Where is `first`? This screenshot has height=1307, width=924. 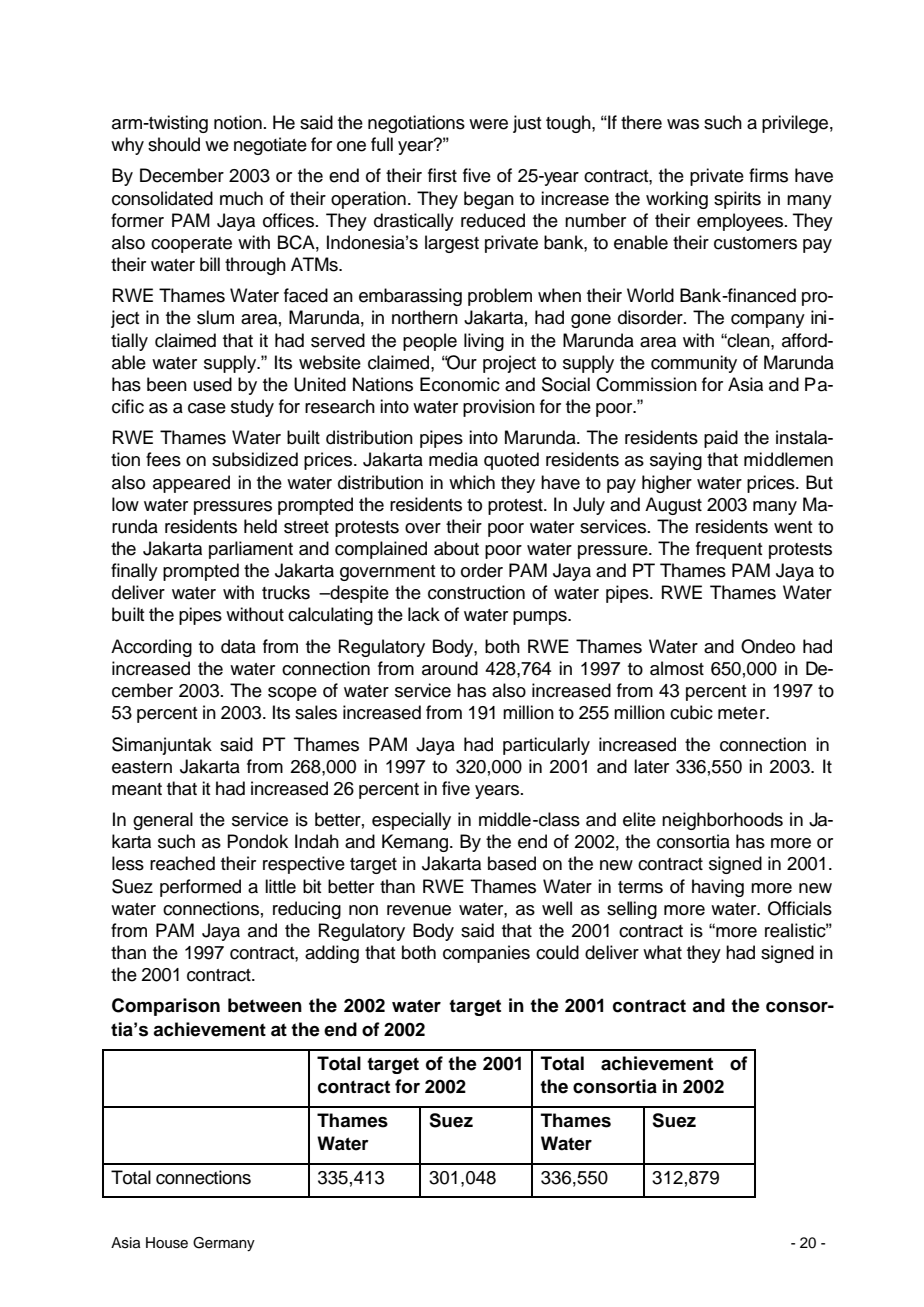 first is located at coordinates (442, 175).
